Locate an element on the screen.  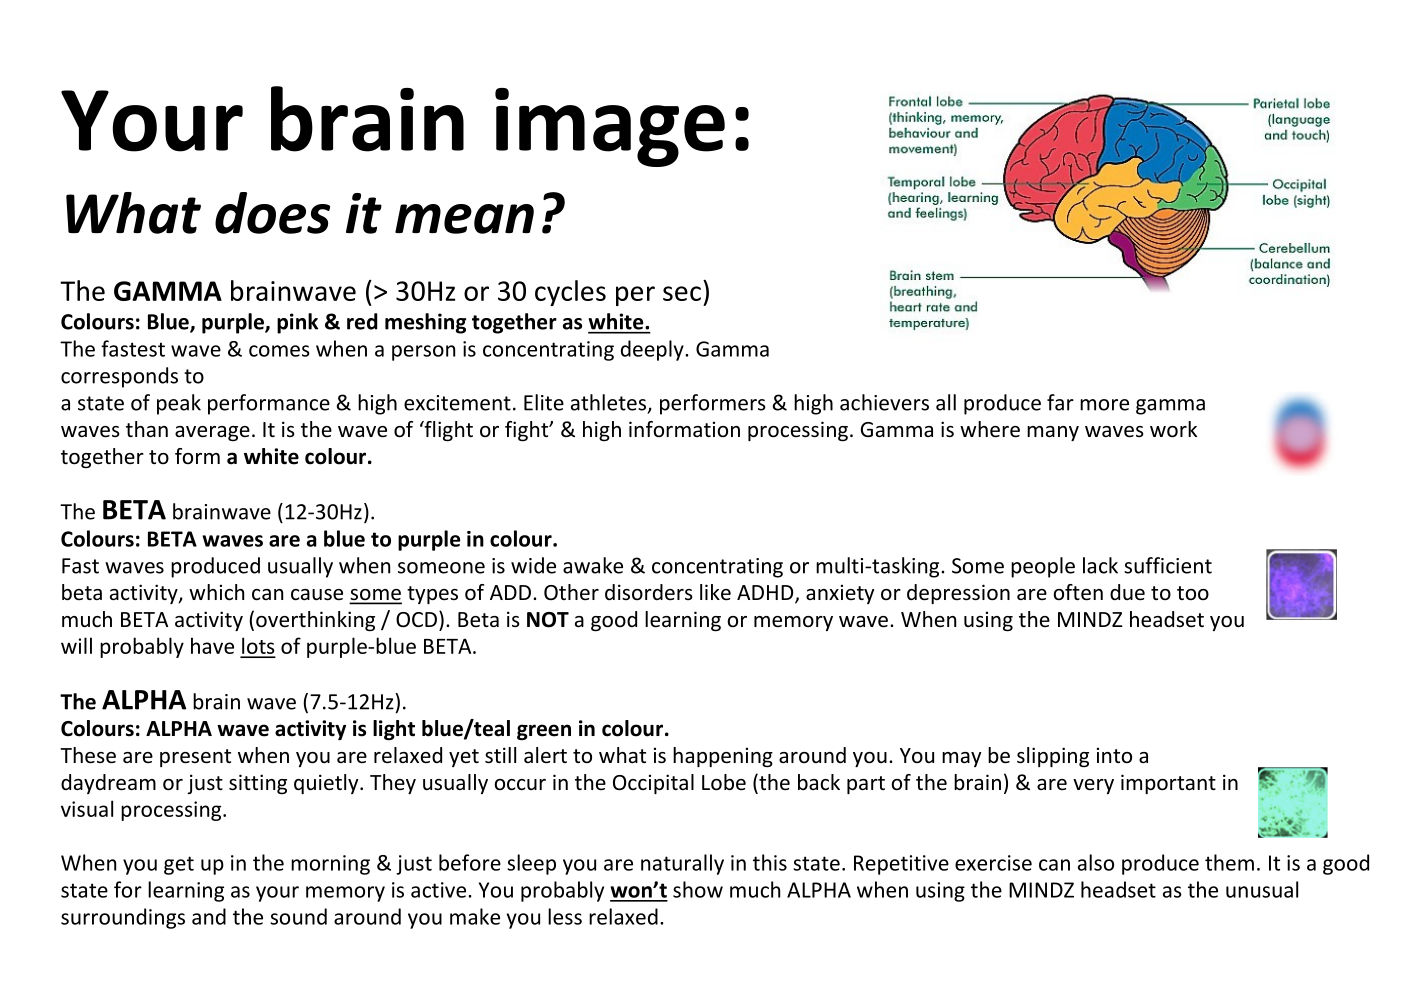
NOT is located at coordinates (548, 620).
